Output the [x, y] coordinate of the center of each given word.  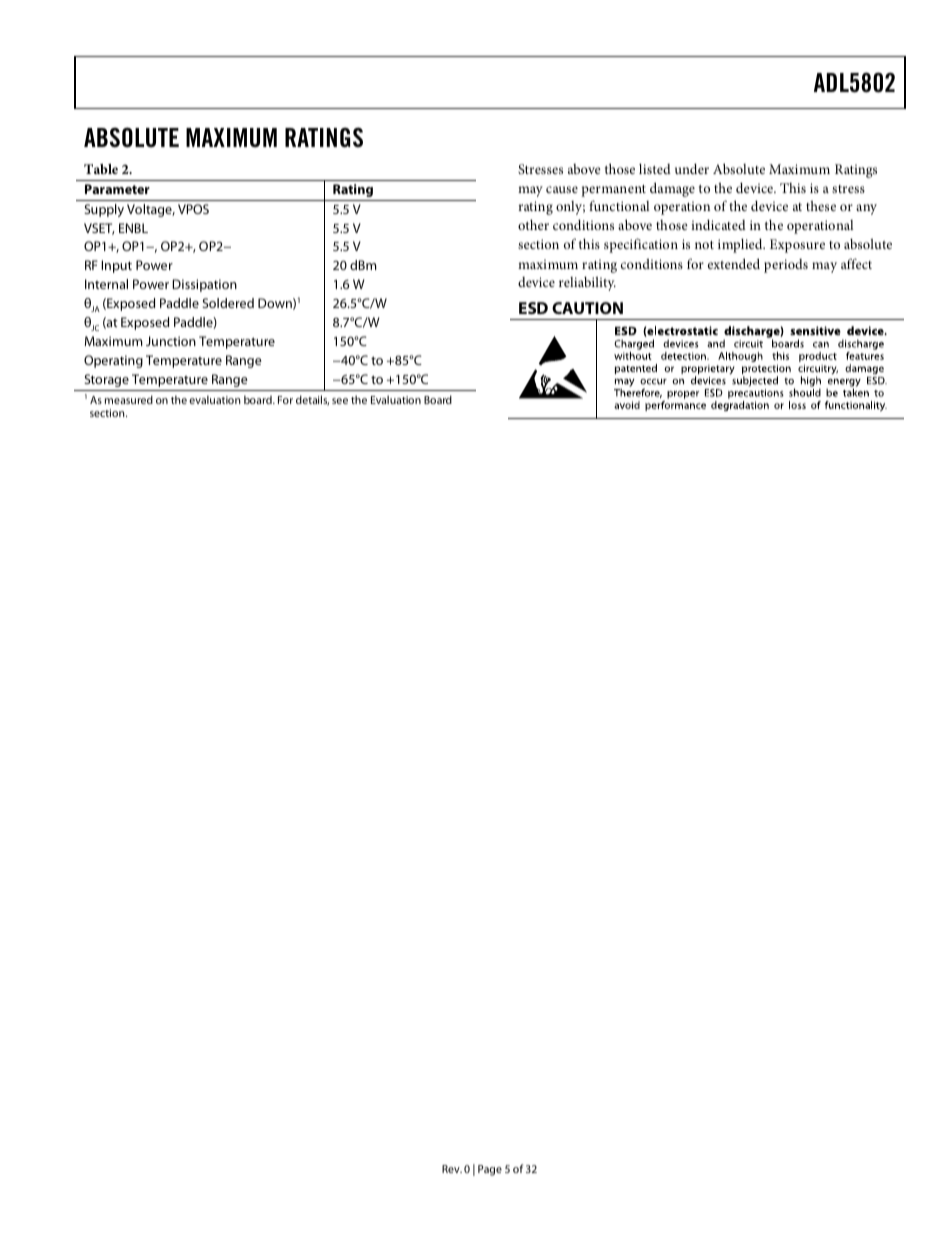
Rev [452, 1169]
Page [490, 1170]
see [340, 401]
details [312, 400]
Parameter [117, 189]
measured [129, 399]
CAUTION [587, 308]
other [533, 224]
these [821, 205]
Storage [106, 380]
